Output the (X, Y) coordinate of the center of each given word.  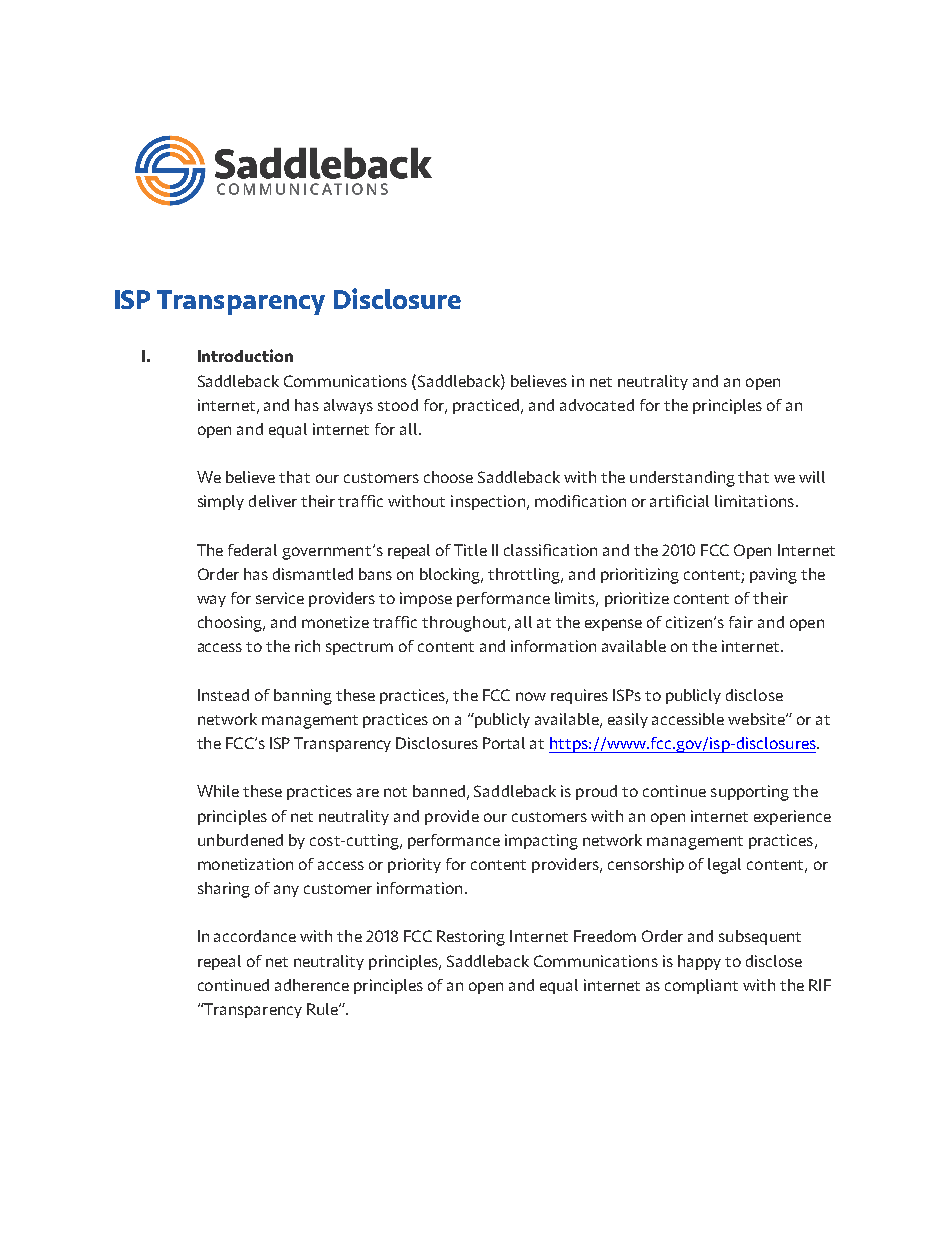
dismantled (313, 574)
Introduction (245, 355)
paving (773, 576)
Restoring (471, 938)
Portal (504, 743)
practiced (486, 406)
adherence (312, 985)
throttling (525, 576)
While (218, 791)
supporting (750, 793)
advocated (597, 405)
